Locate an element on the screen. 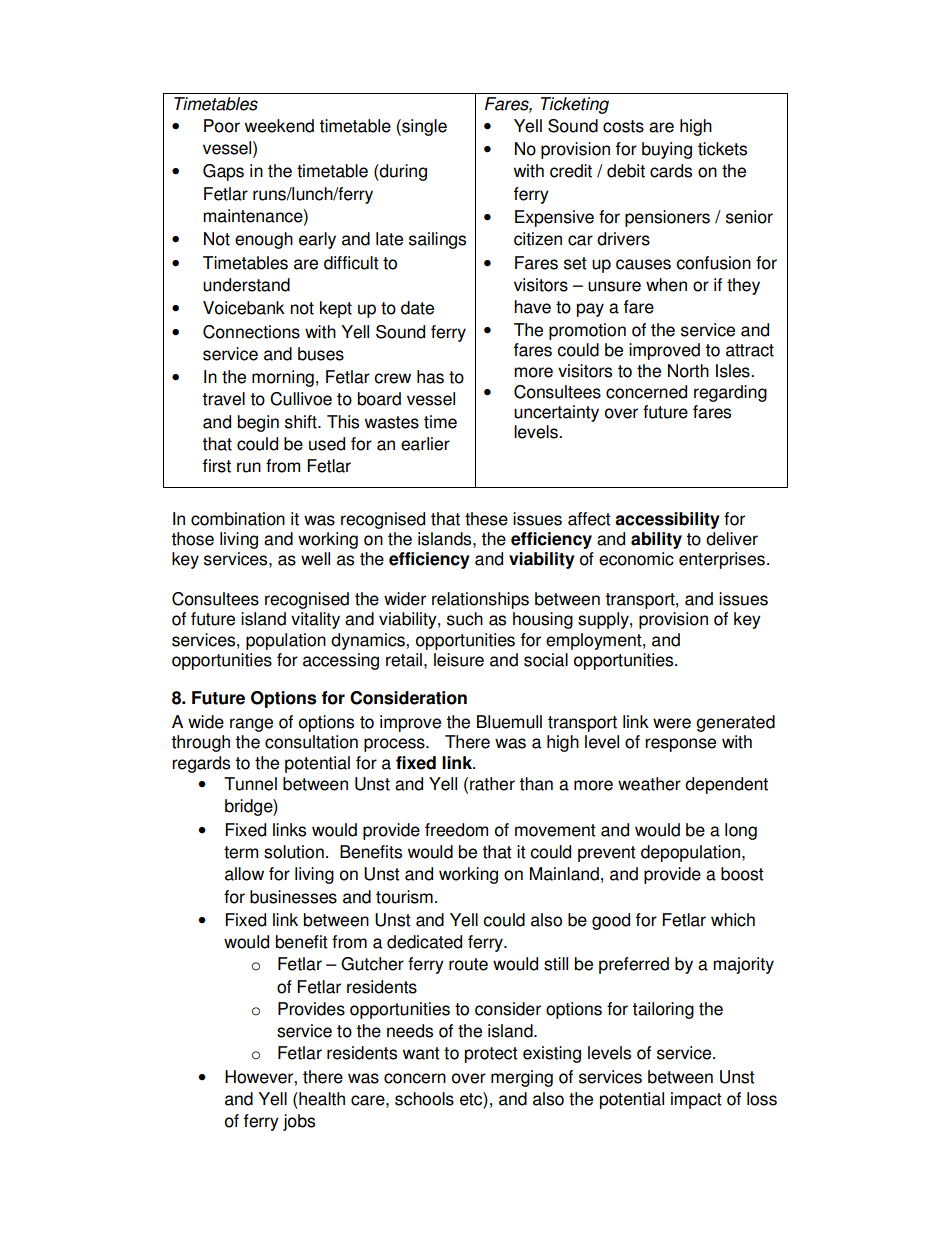 Image resolution: width=952 pixels, height=1233 pixels. enterprises is located at coordinates (722, 560).
